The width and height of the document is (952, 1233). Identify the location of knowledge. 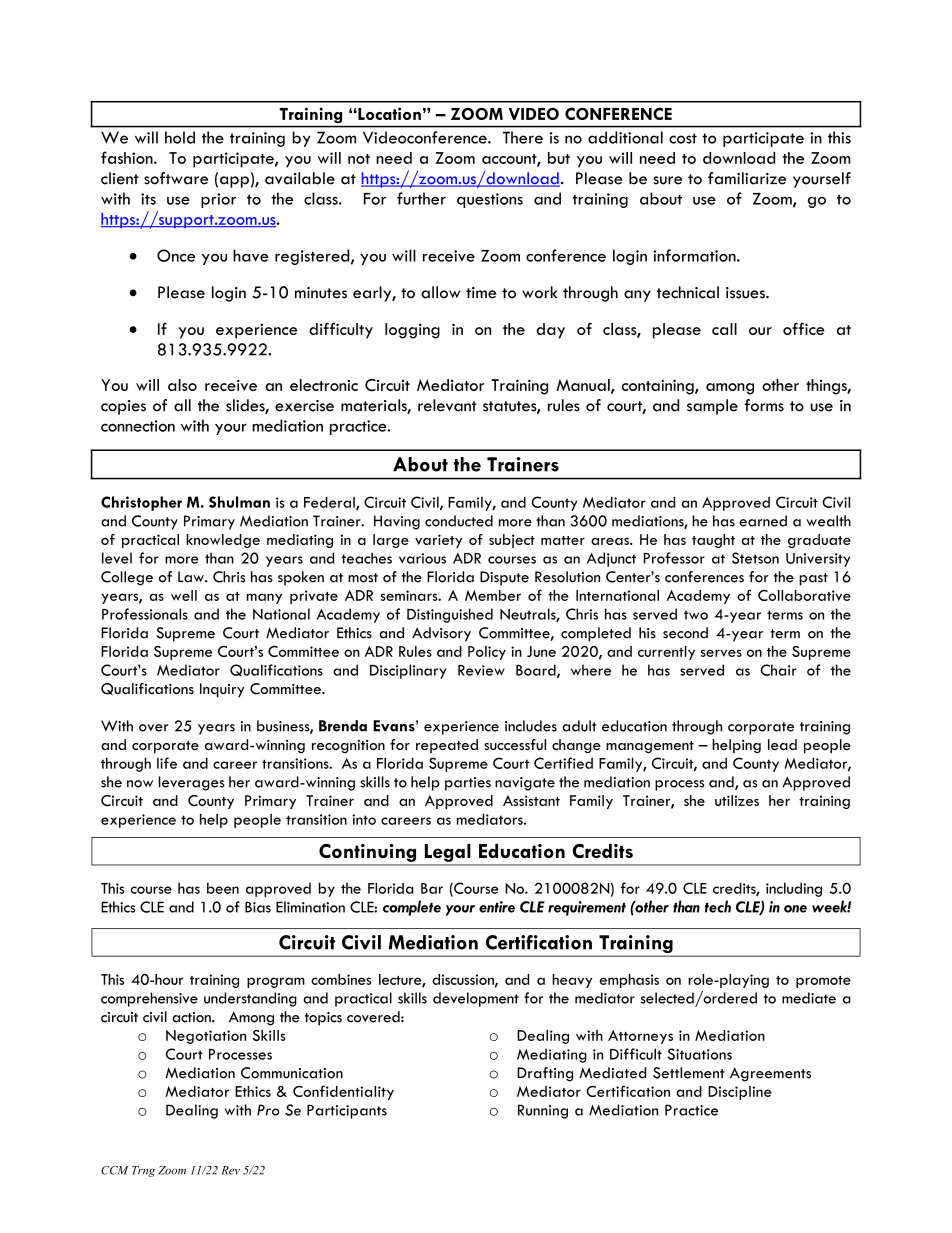
(223, 541).
